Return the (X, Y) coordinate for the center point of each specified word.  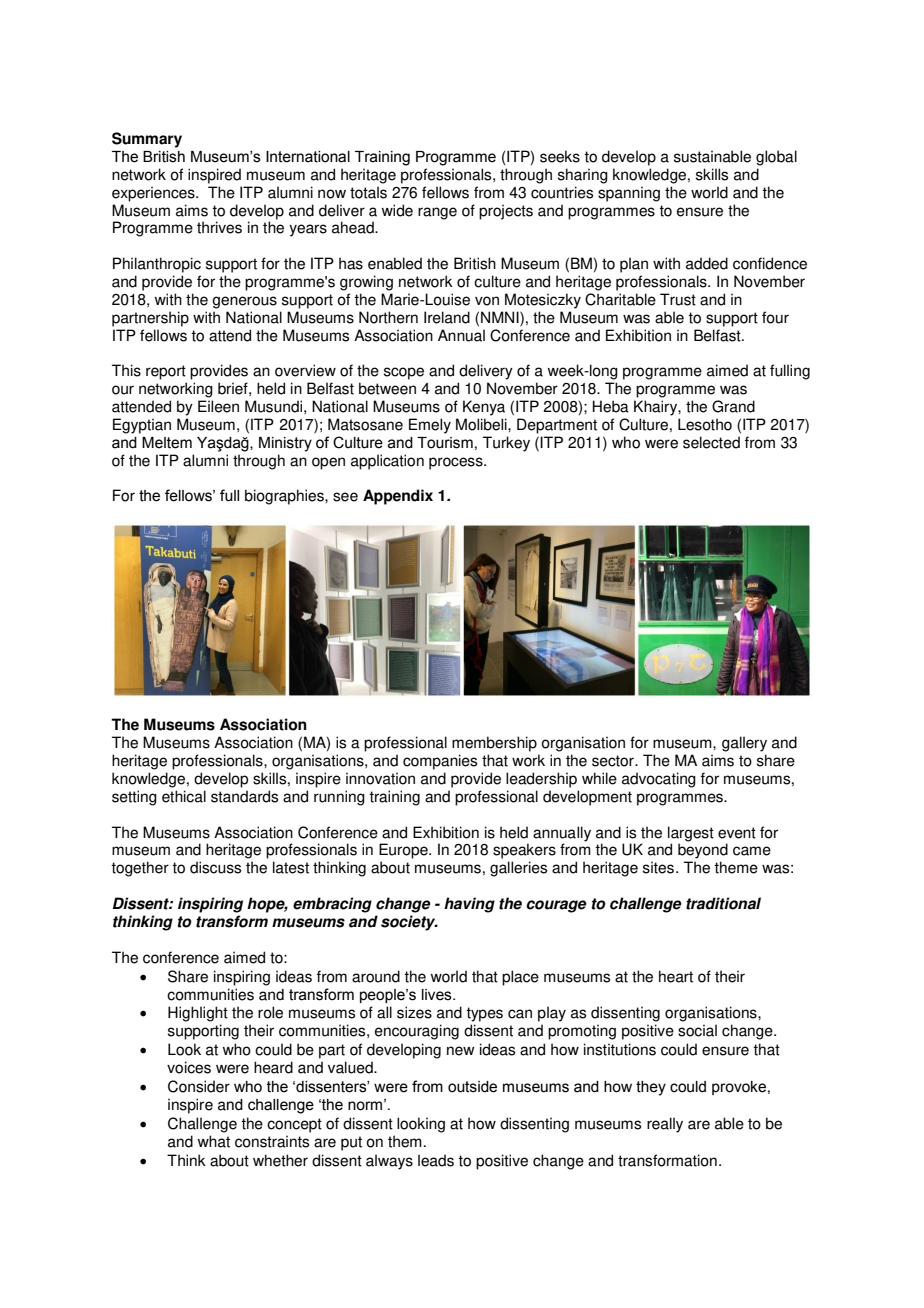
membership (494, 744)
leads (436, 1160)
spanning (629, 194)
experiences (154, 194)
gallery (744, 744)
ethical (184, 796)
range (437, 213)
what (213, 1141)
